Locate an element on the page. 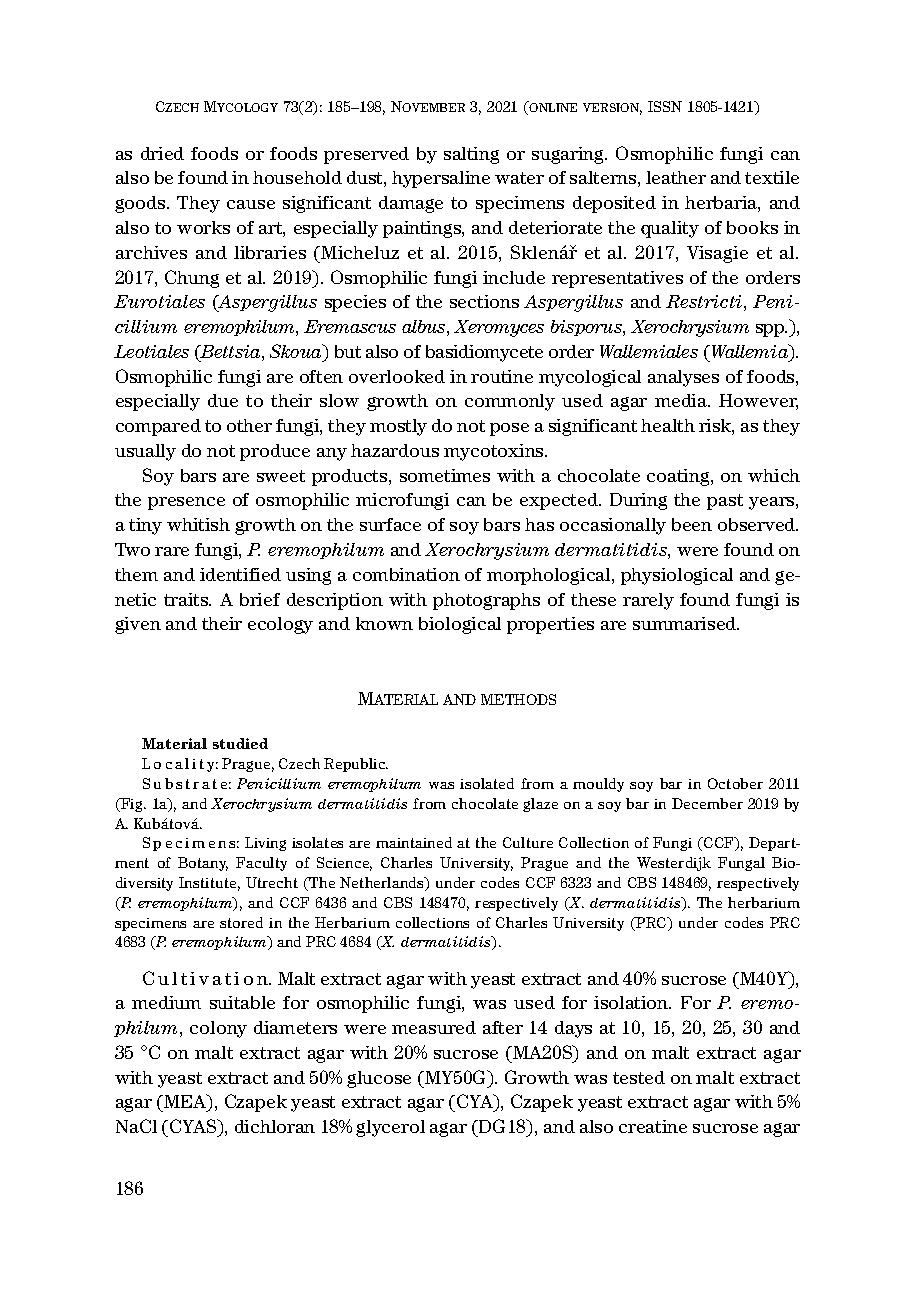 Image resolution: width=915 pixels, height=1316 pixels. brief is located at coordinates (260, 599).
